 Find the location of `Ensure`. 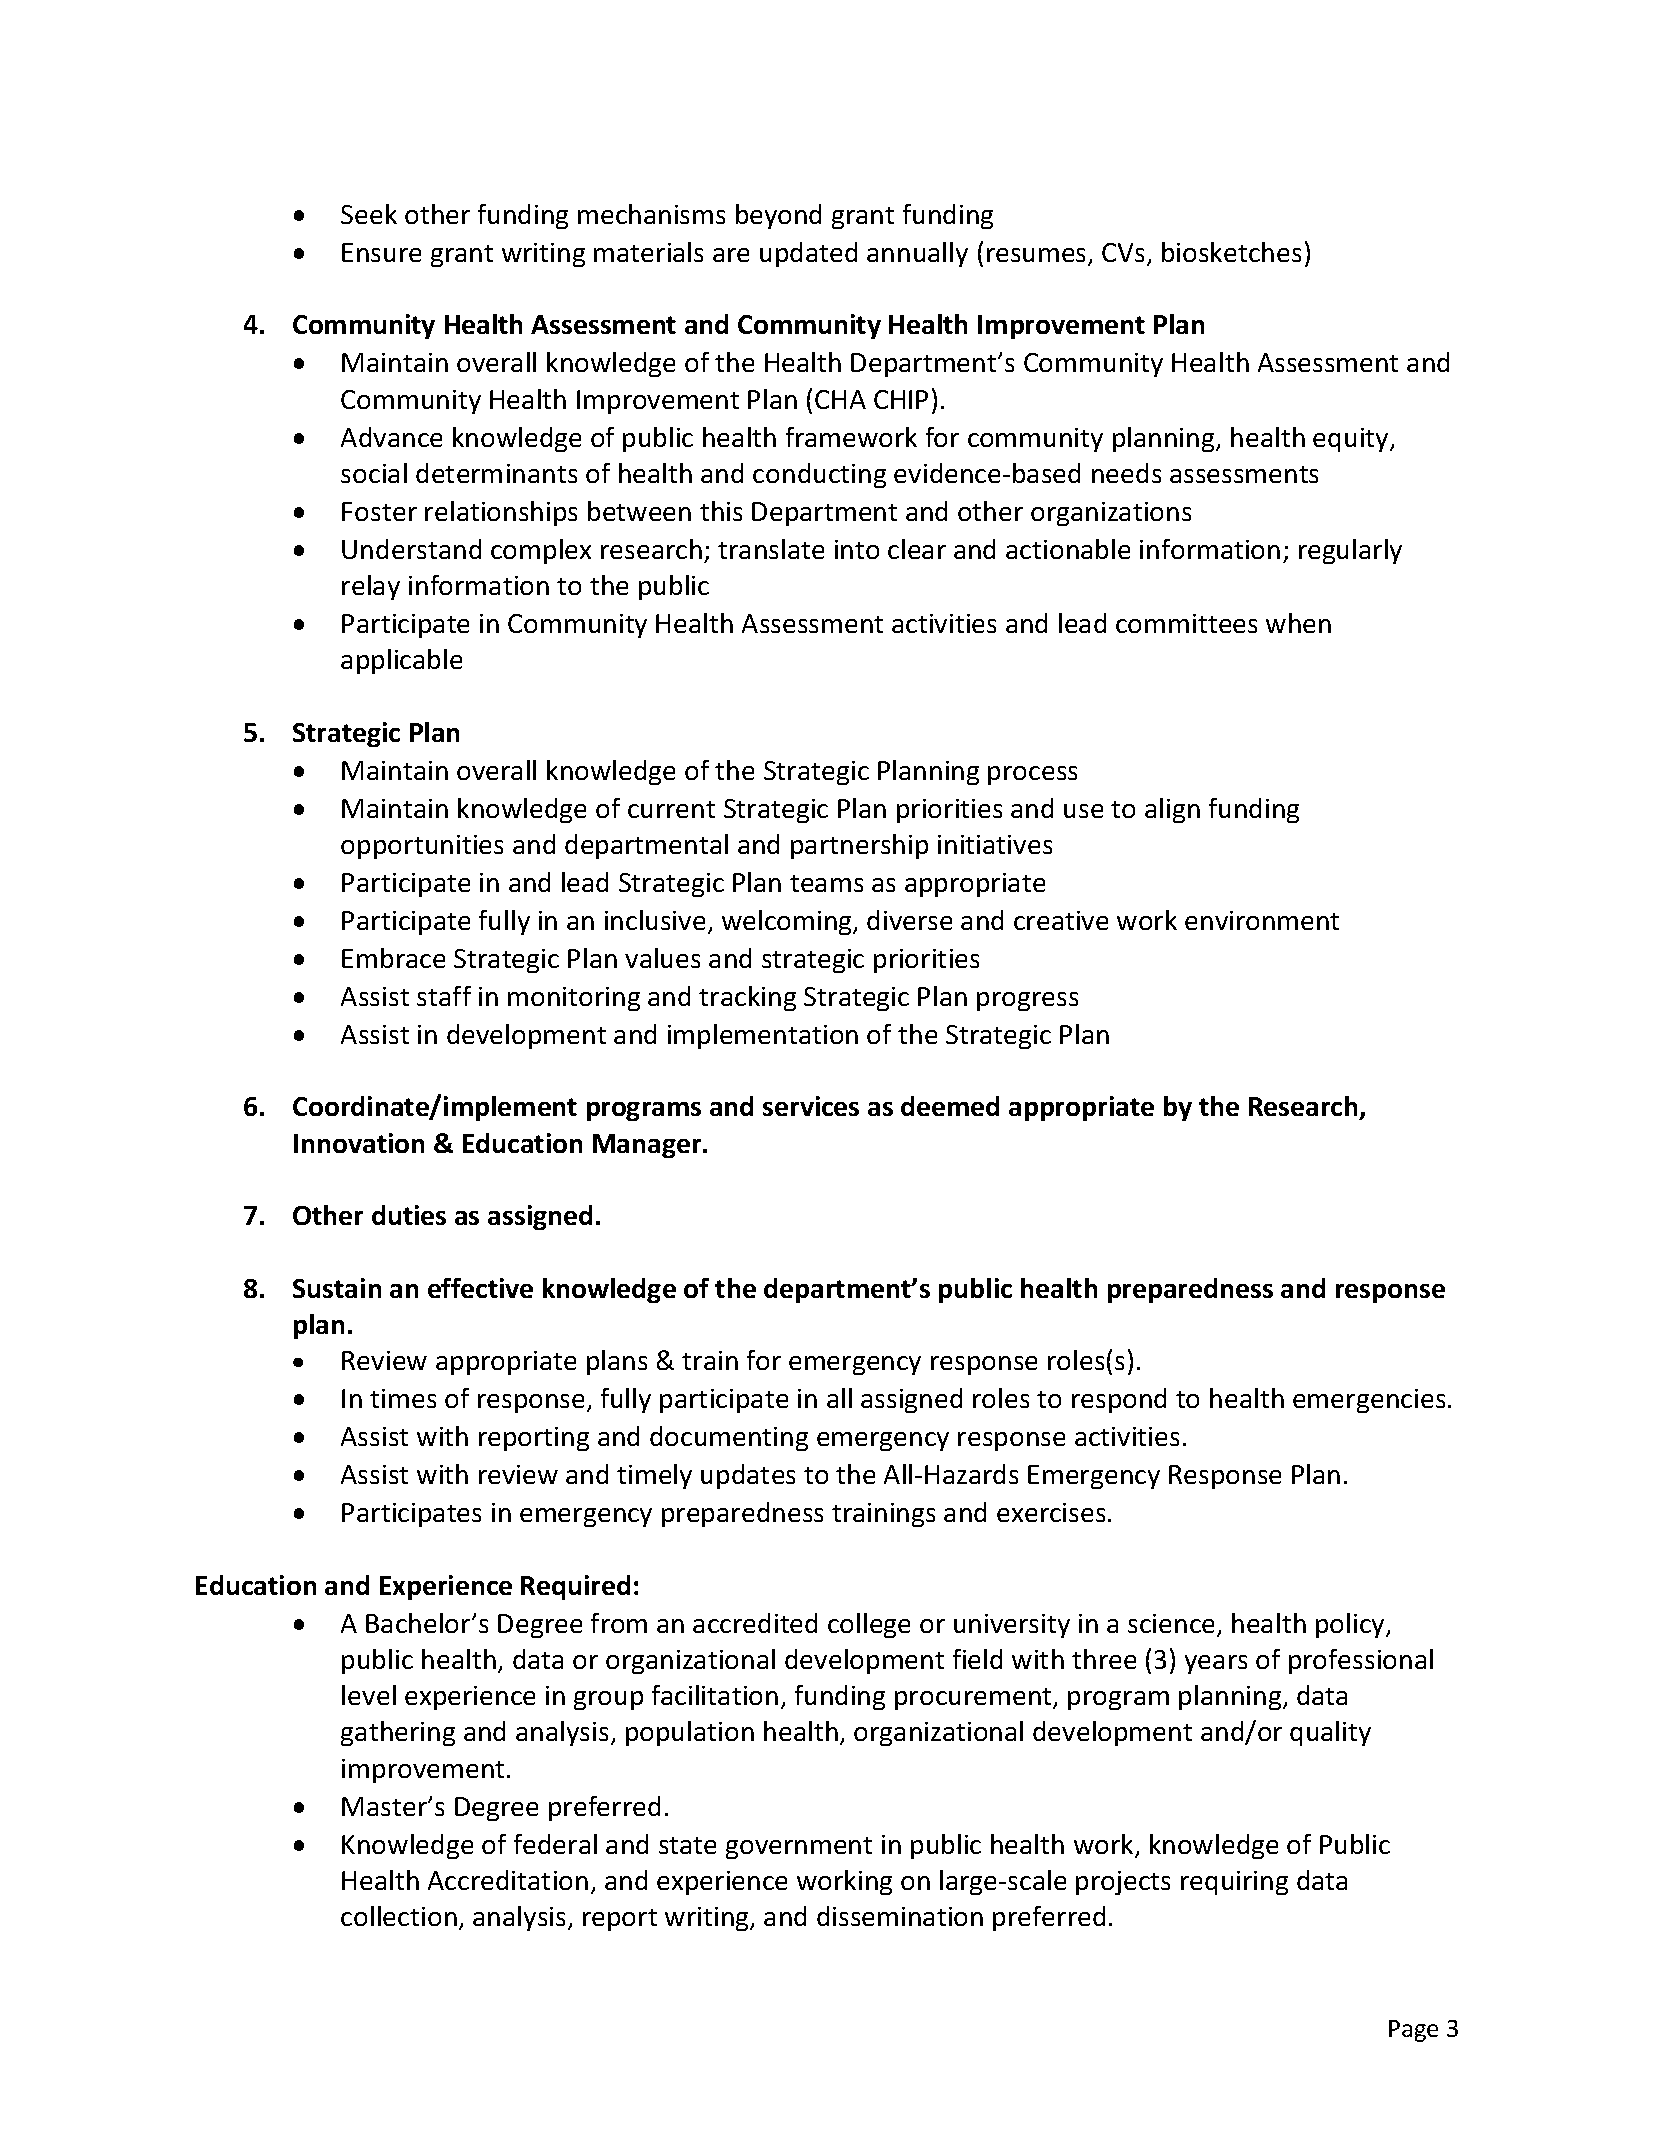

Ensure is located at coordinates (381, 252).
